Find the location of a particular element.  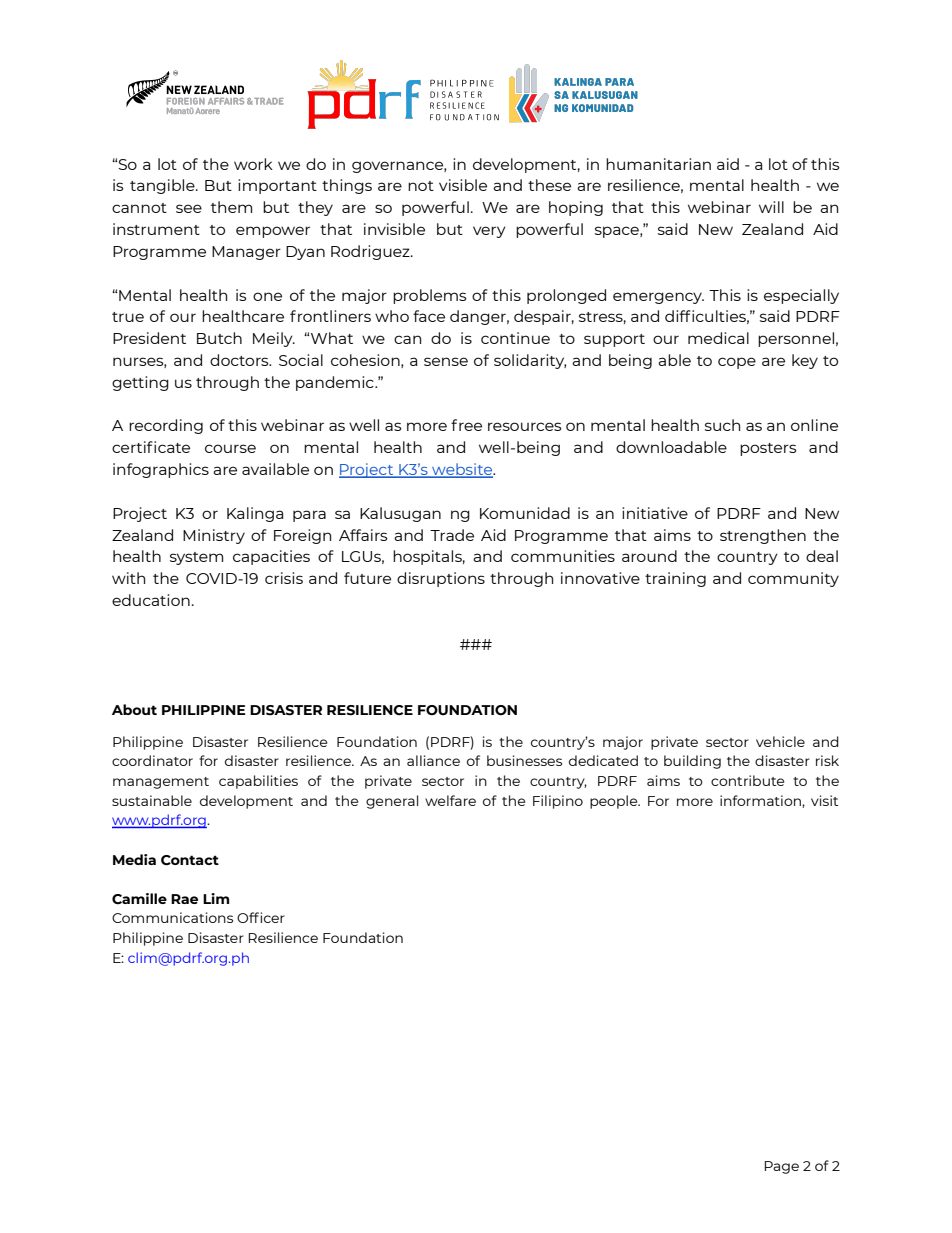

disruptions is located at coordinates (441, 579).
